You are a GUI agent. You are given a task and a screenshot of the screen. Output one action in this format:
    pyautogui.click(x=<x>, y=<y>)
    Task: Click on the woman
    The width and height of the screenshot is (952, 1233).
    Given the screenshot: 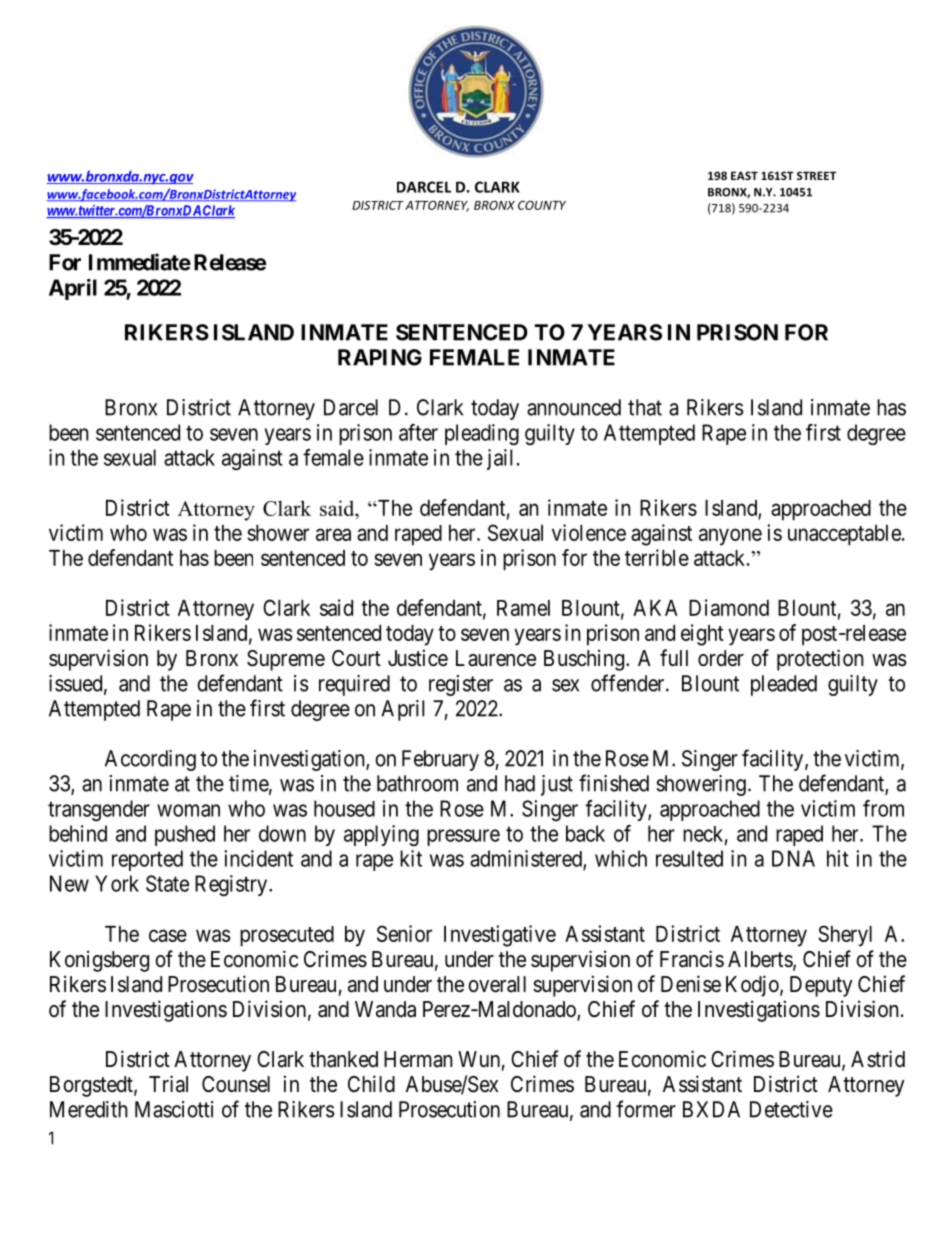 What is the action you would take?
    pyautogui.click(x=188, y=810)
